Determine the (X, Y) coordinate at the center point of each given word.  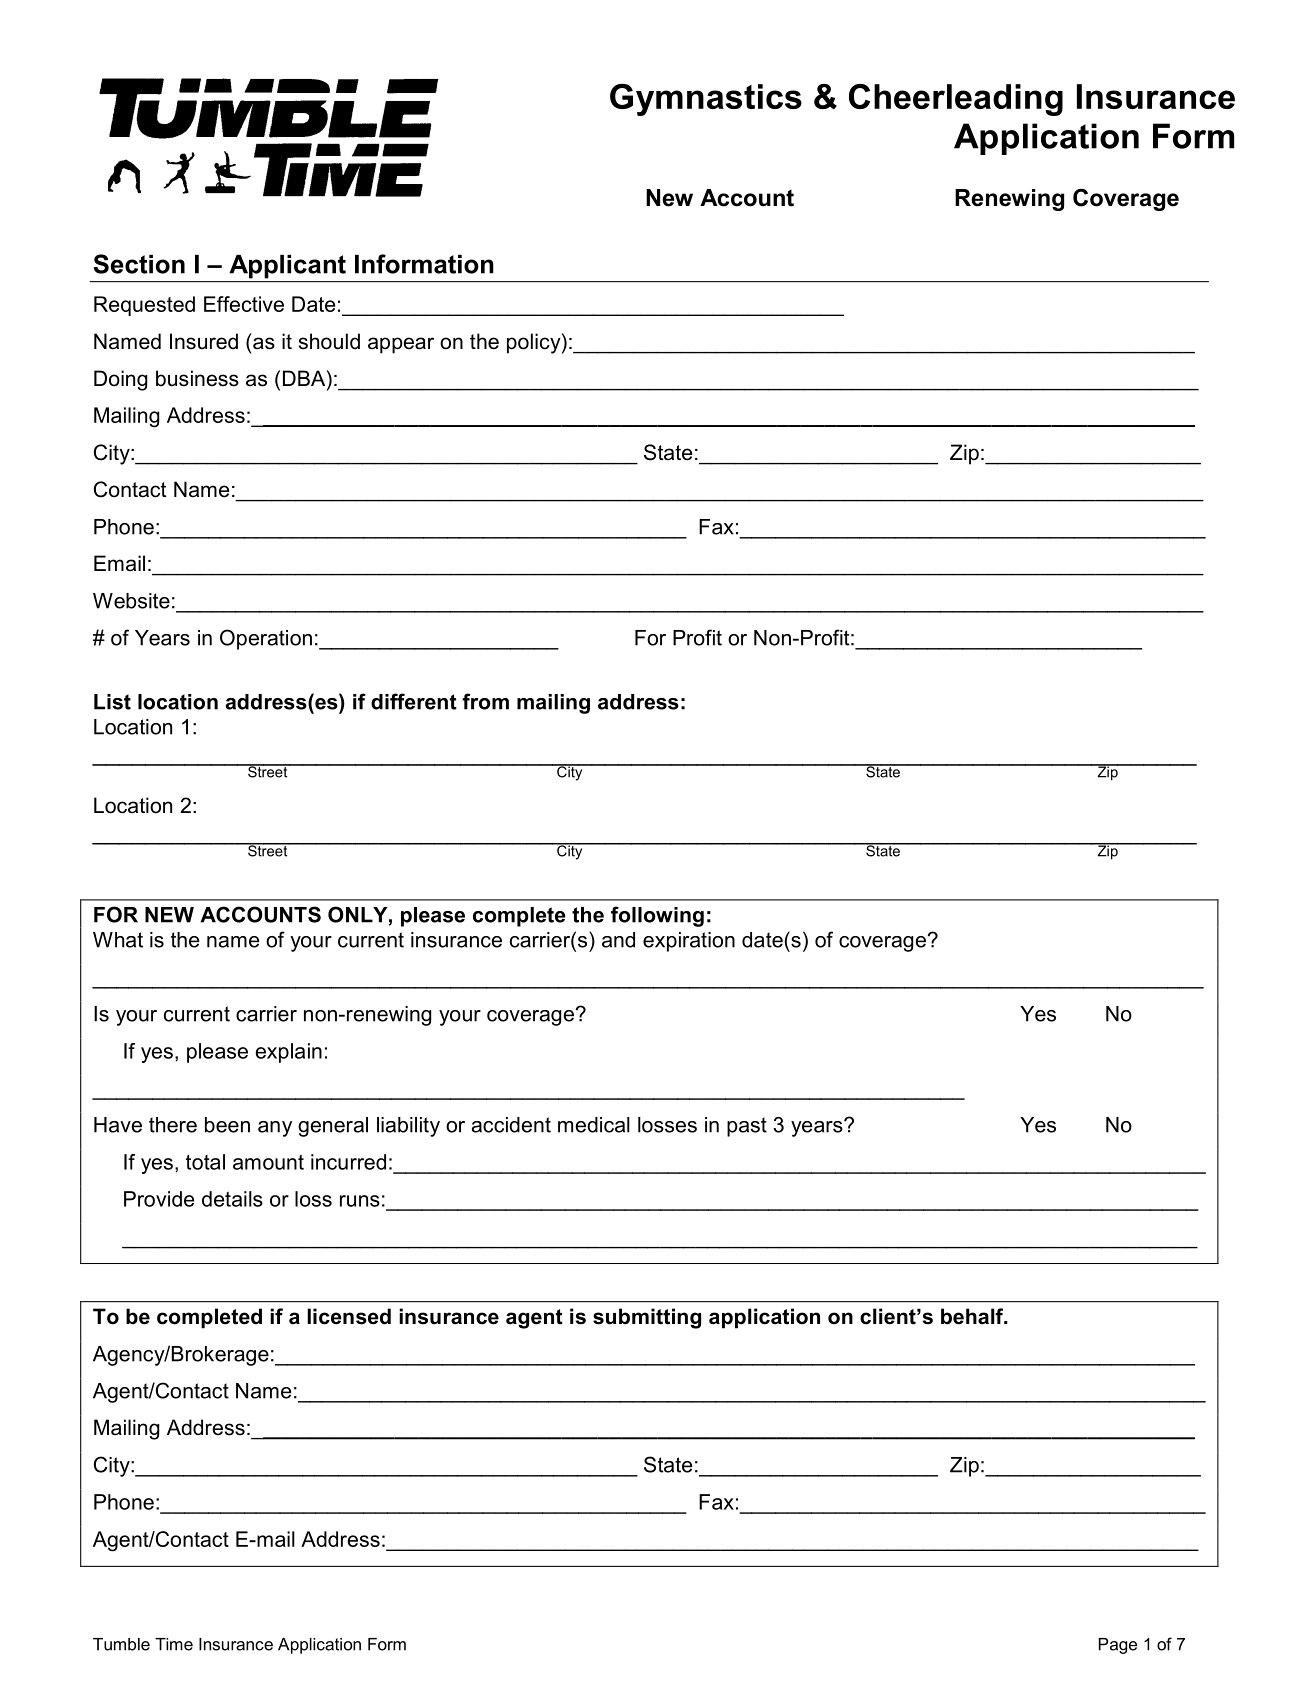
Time (174, 1644)
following (657, 916)
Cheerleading (956, 100)
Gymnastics (706, 100)
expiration (689, 942)
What (118, 940)
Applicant (288, 267)
